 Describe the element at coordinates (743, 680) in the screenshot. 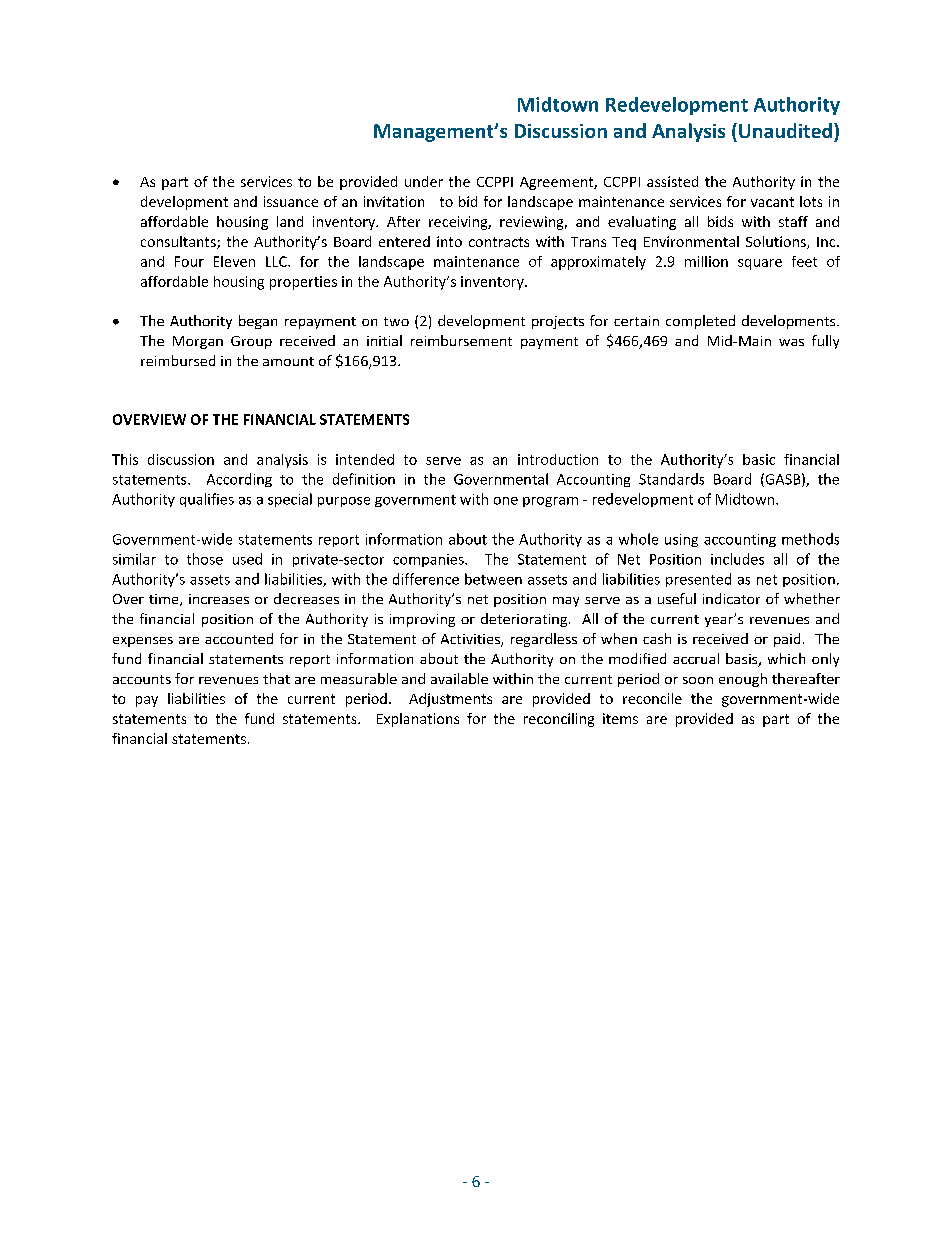

I see `enough` at that location.
